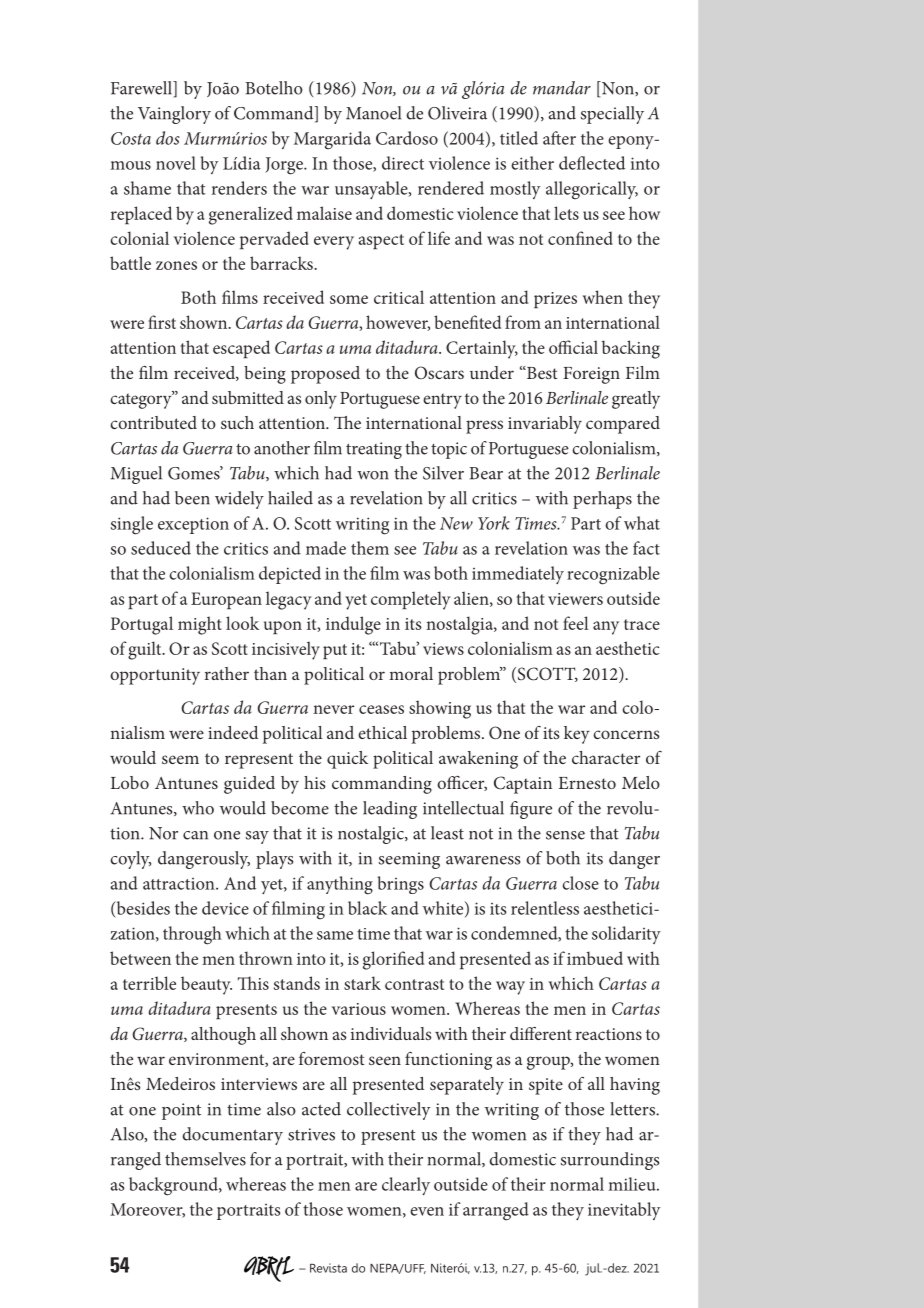 Image resolution: width=924 pixels, height=1308 pixels. Describe the element at coordinates (269, 1269) in the document. I see `ABRIL` at that location.
